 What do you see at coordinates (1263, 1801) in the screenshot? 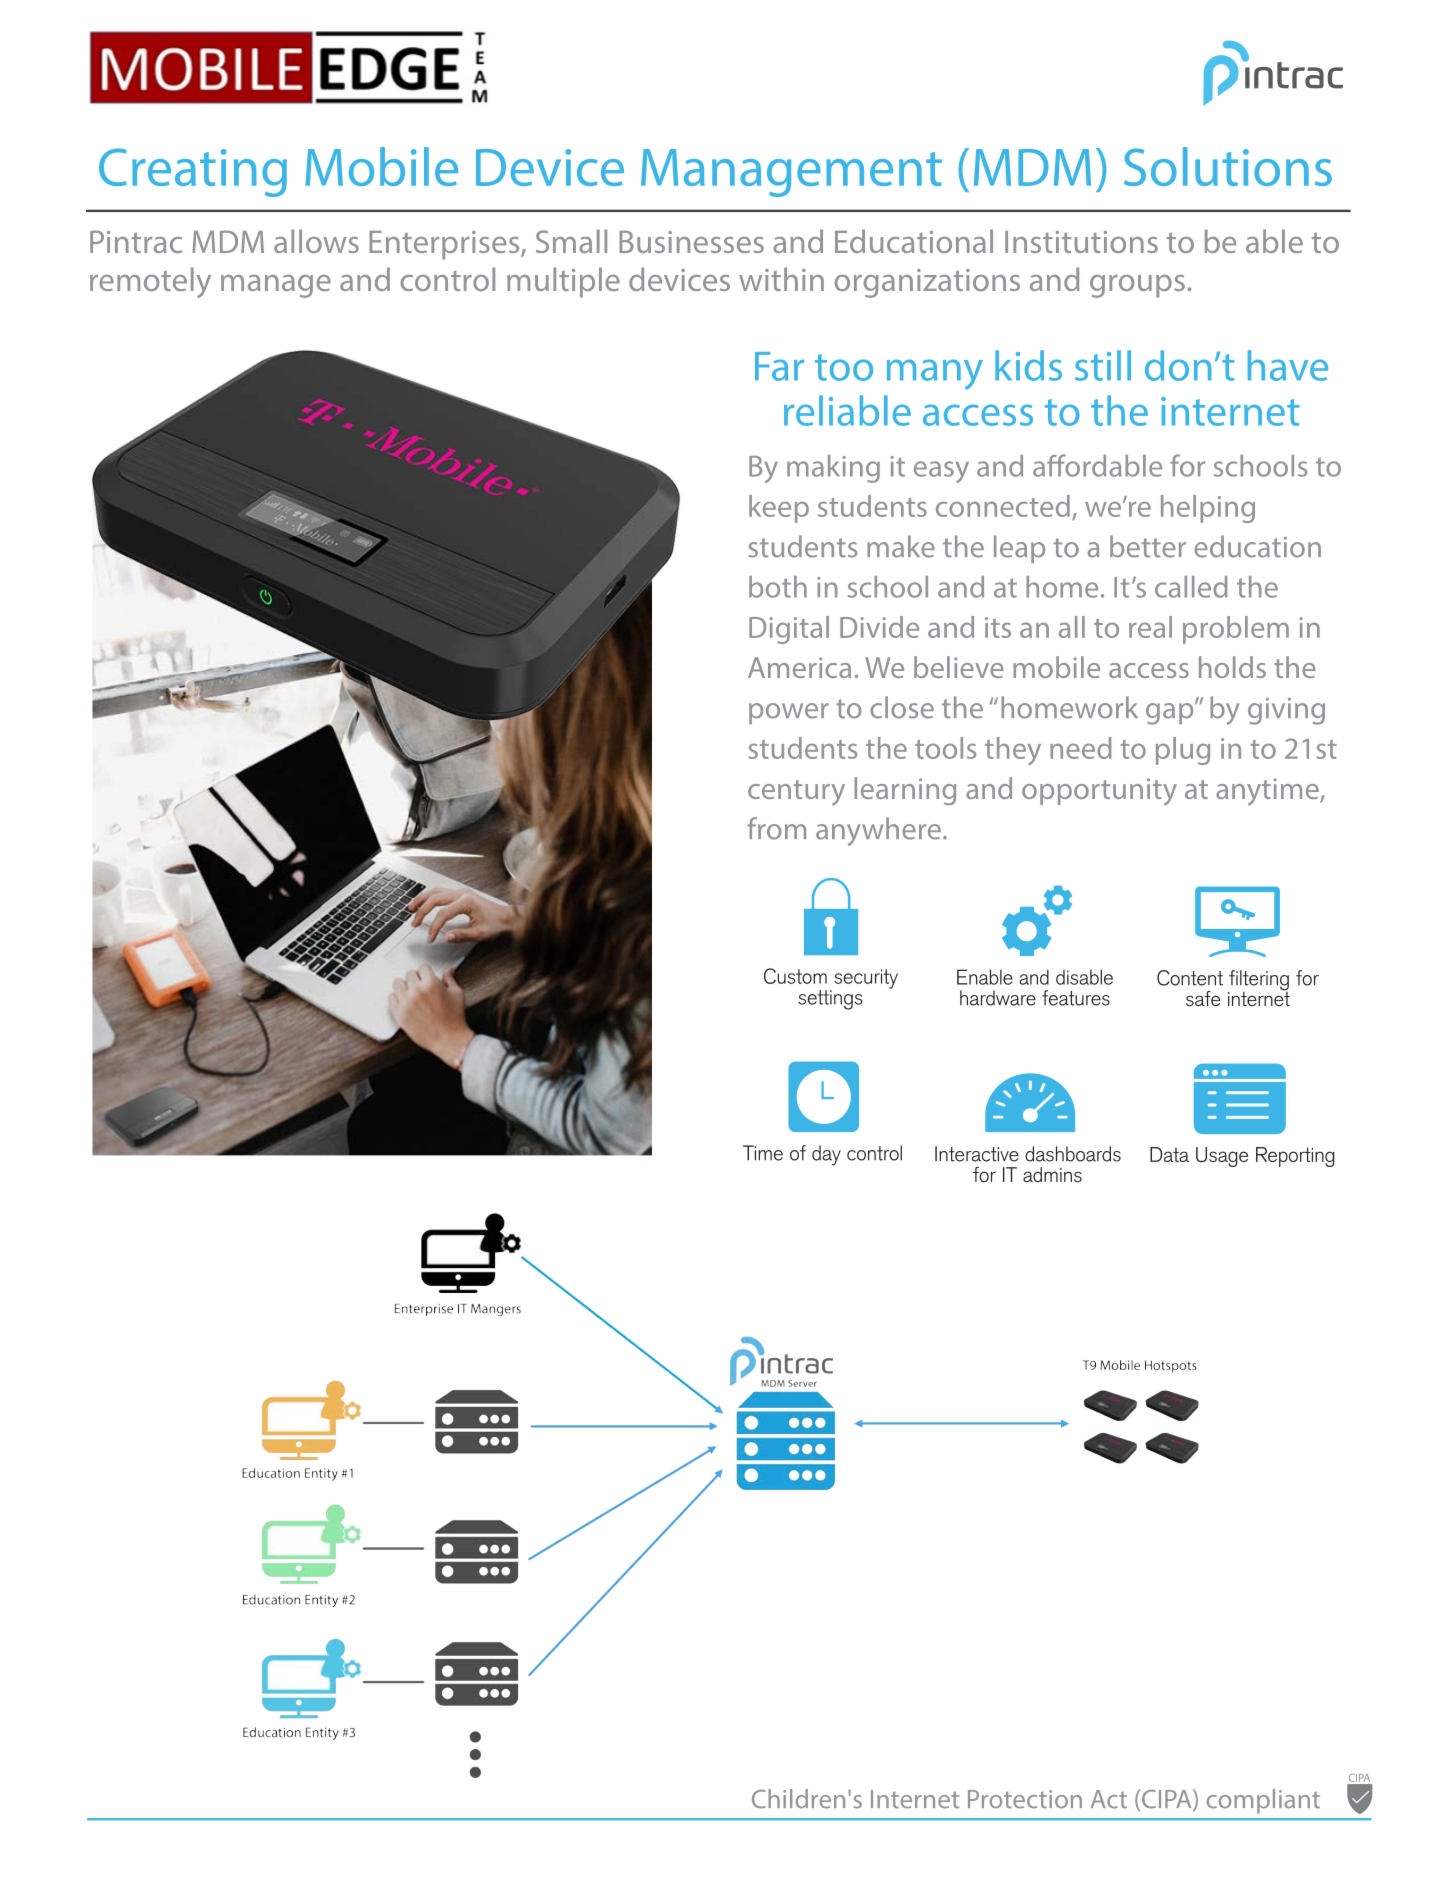
I see `compliant` at bounding box center [1263, 1801].
